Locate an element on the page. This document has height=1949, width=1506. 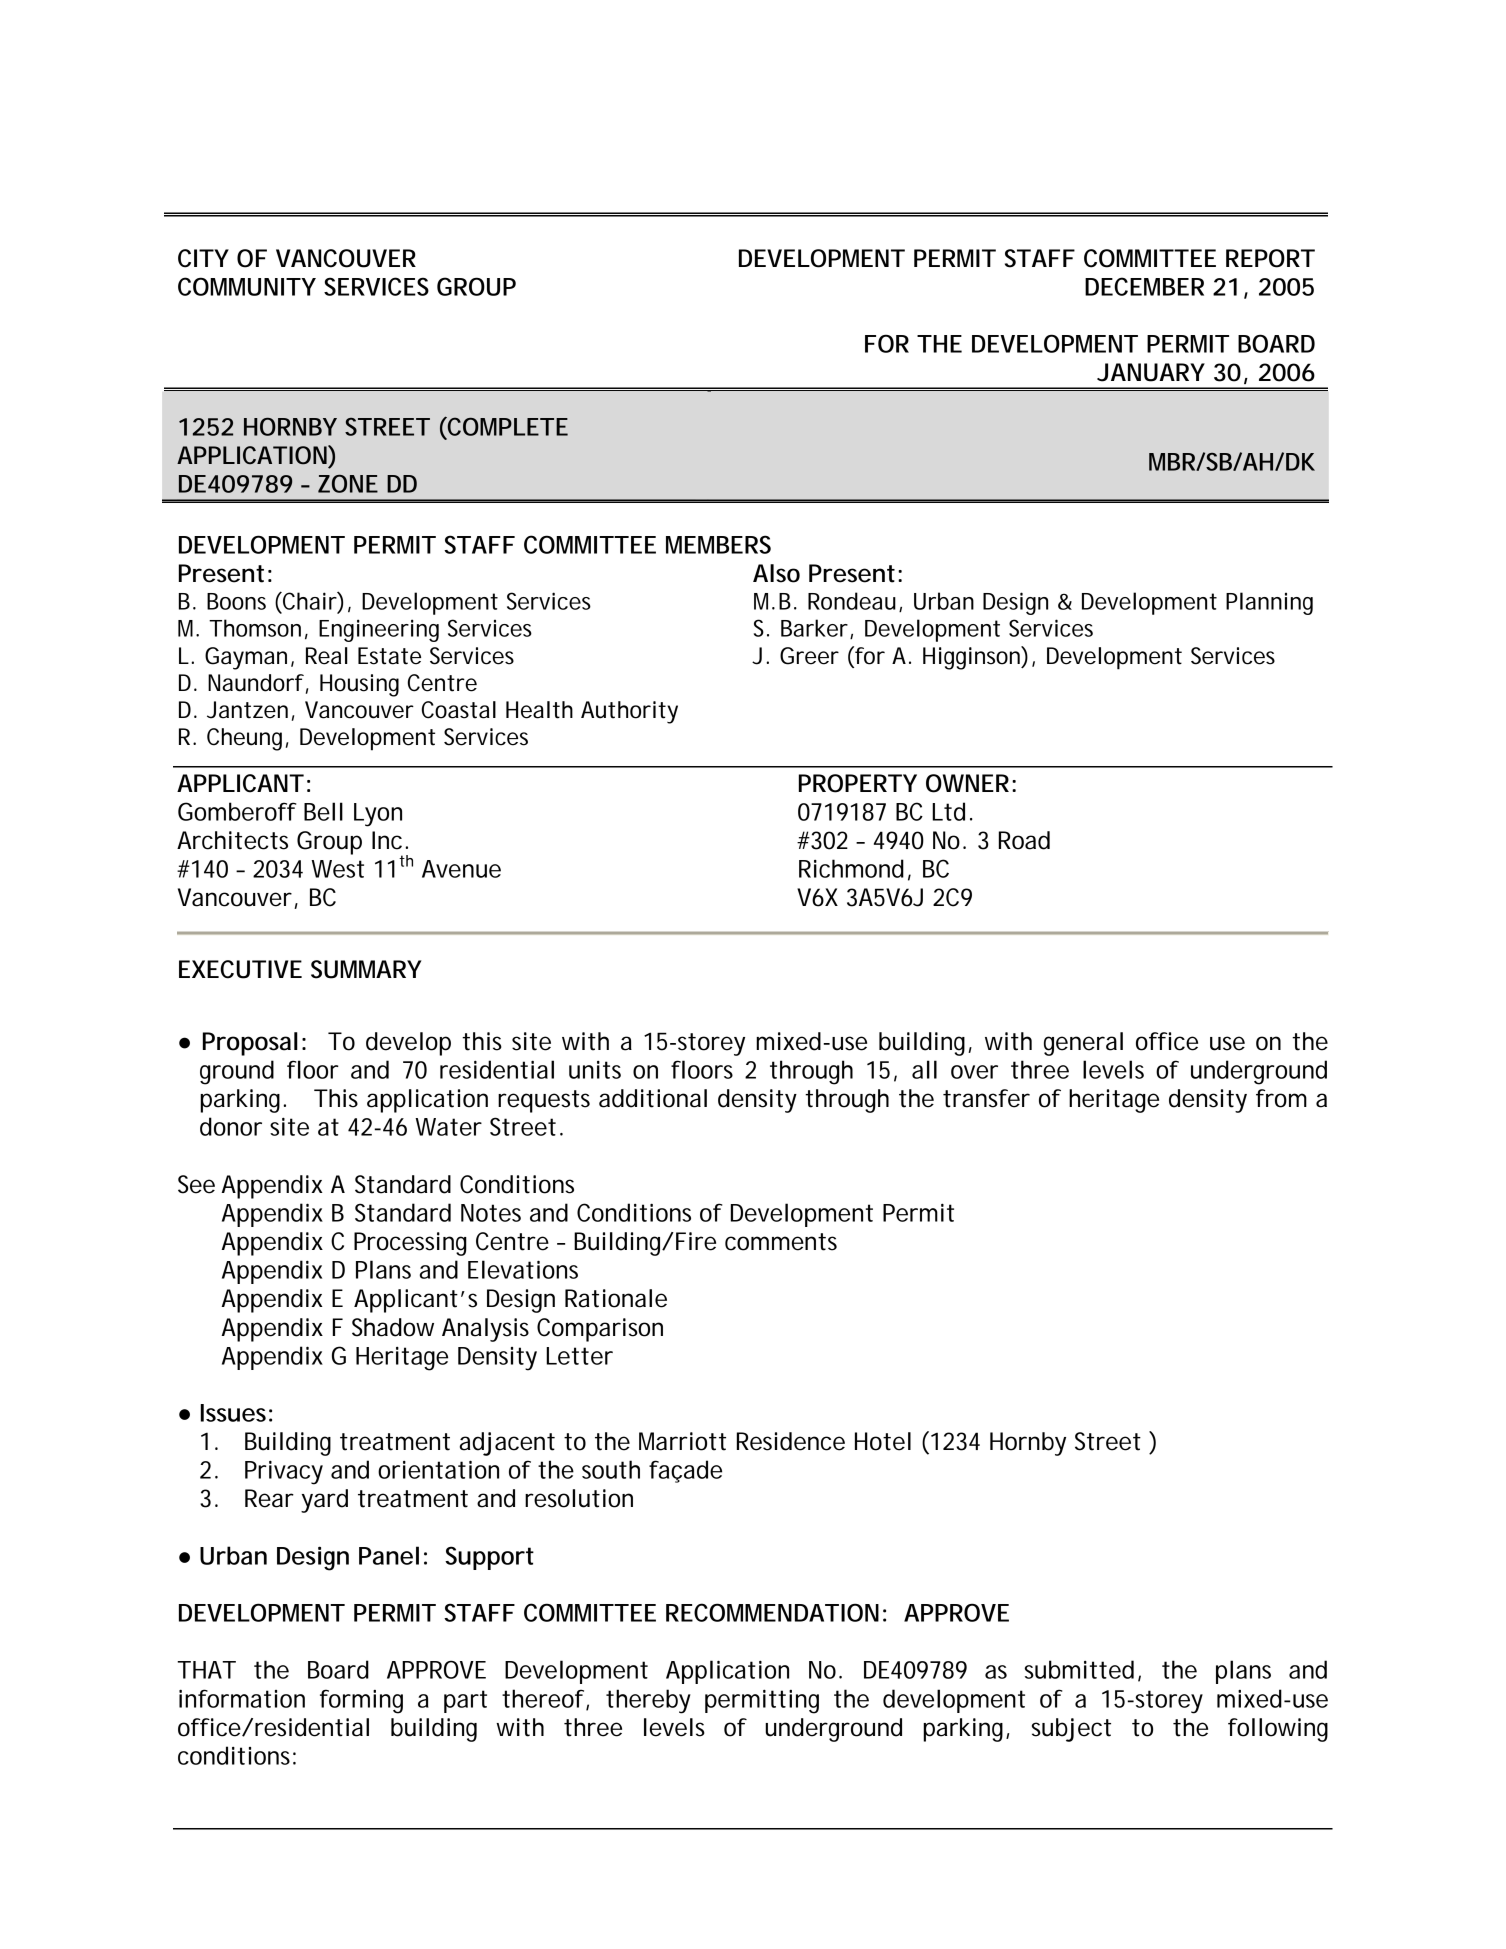
REPORT is located at coordinates (1269, 258).
